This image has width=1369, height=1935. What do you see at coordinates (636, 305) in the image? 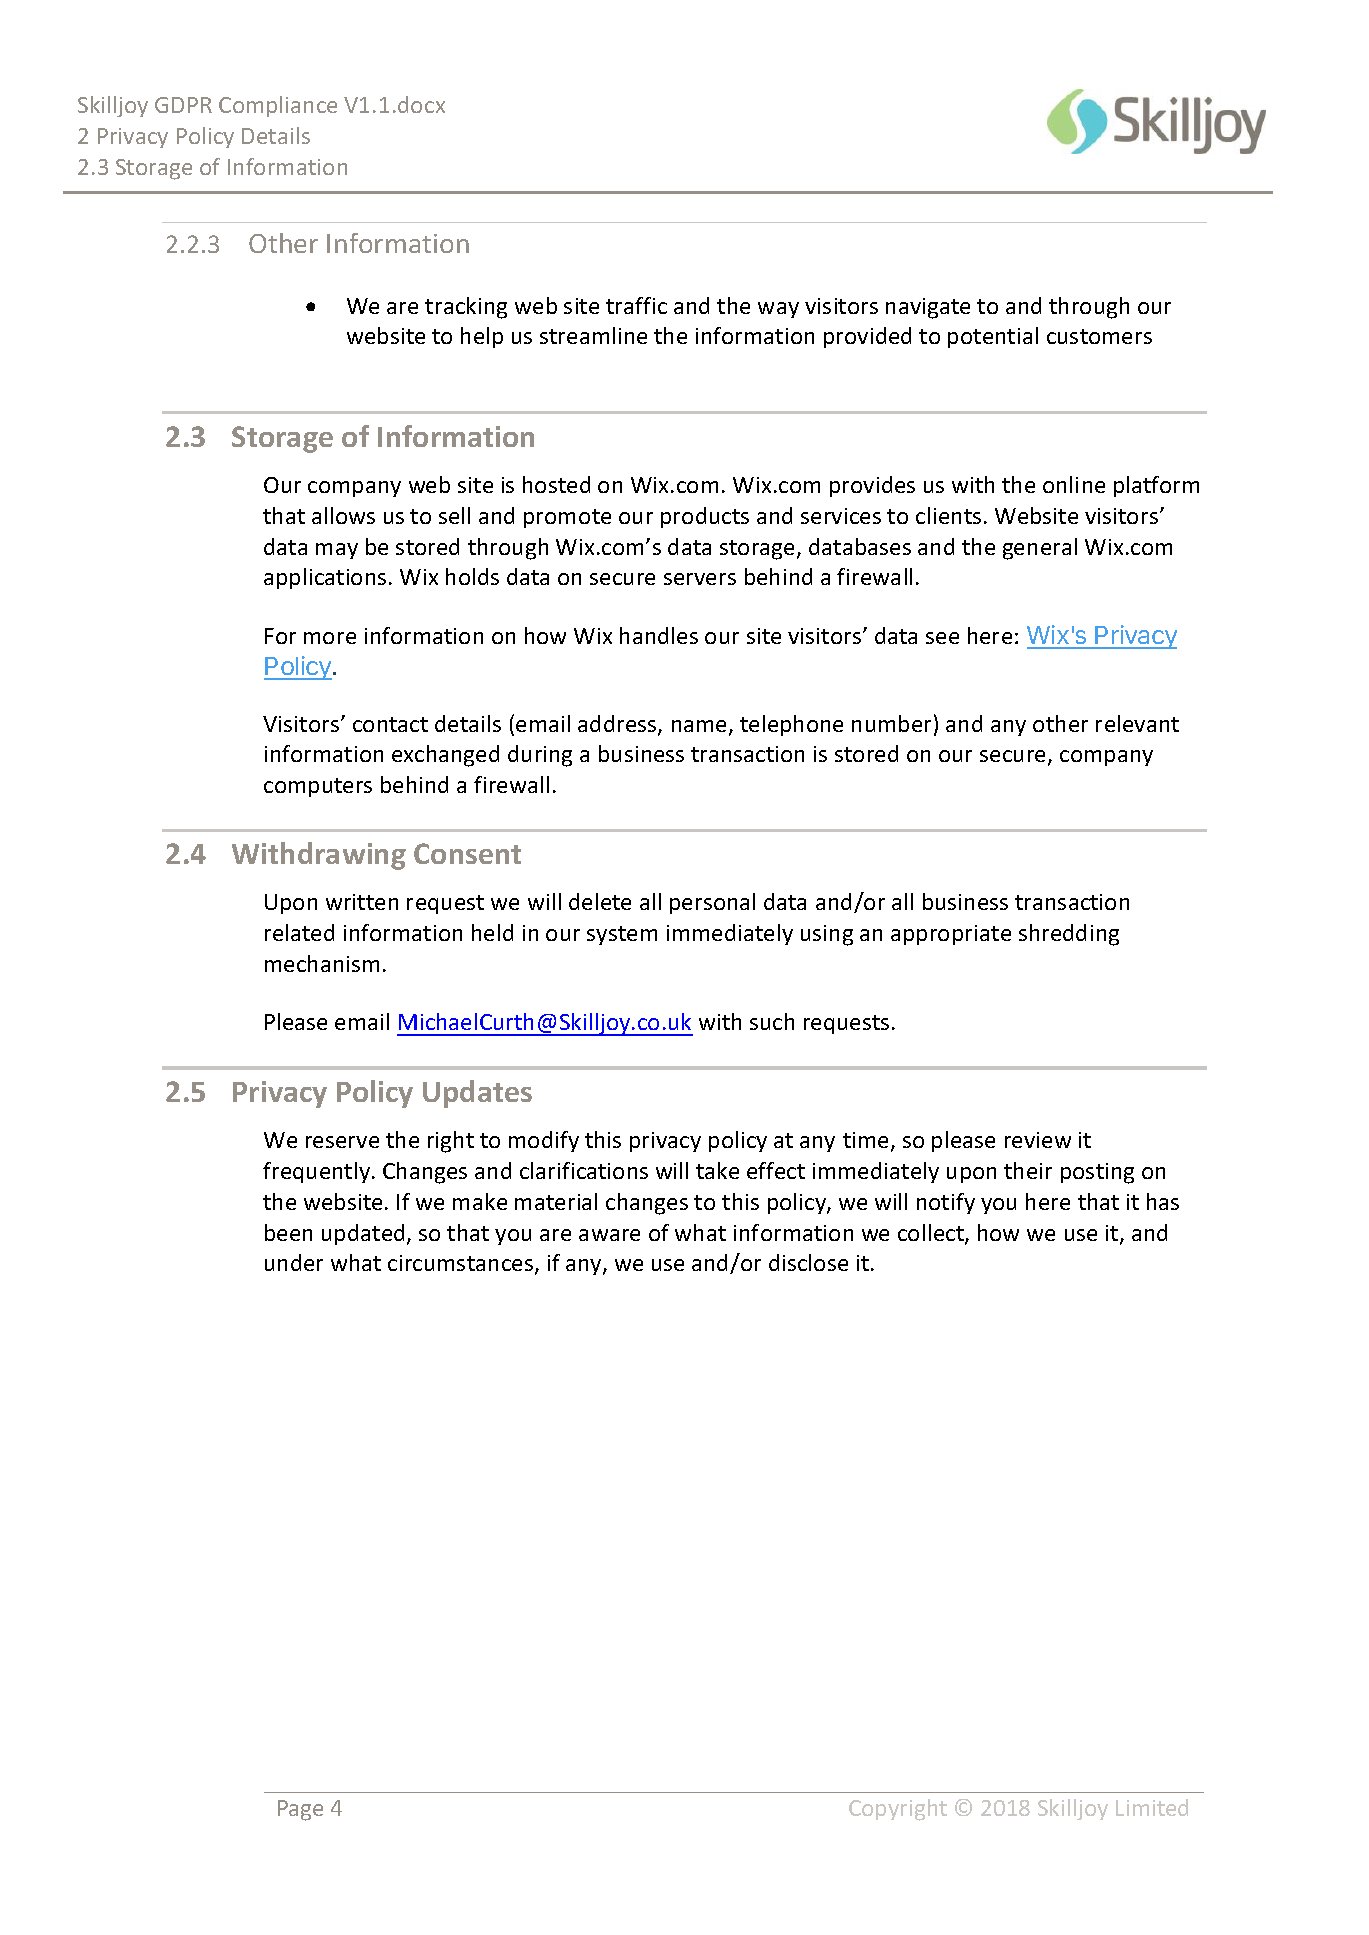
I see `traffic` at bounding box center [636, 305].
